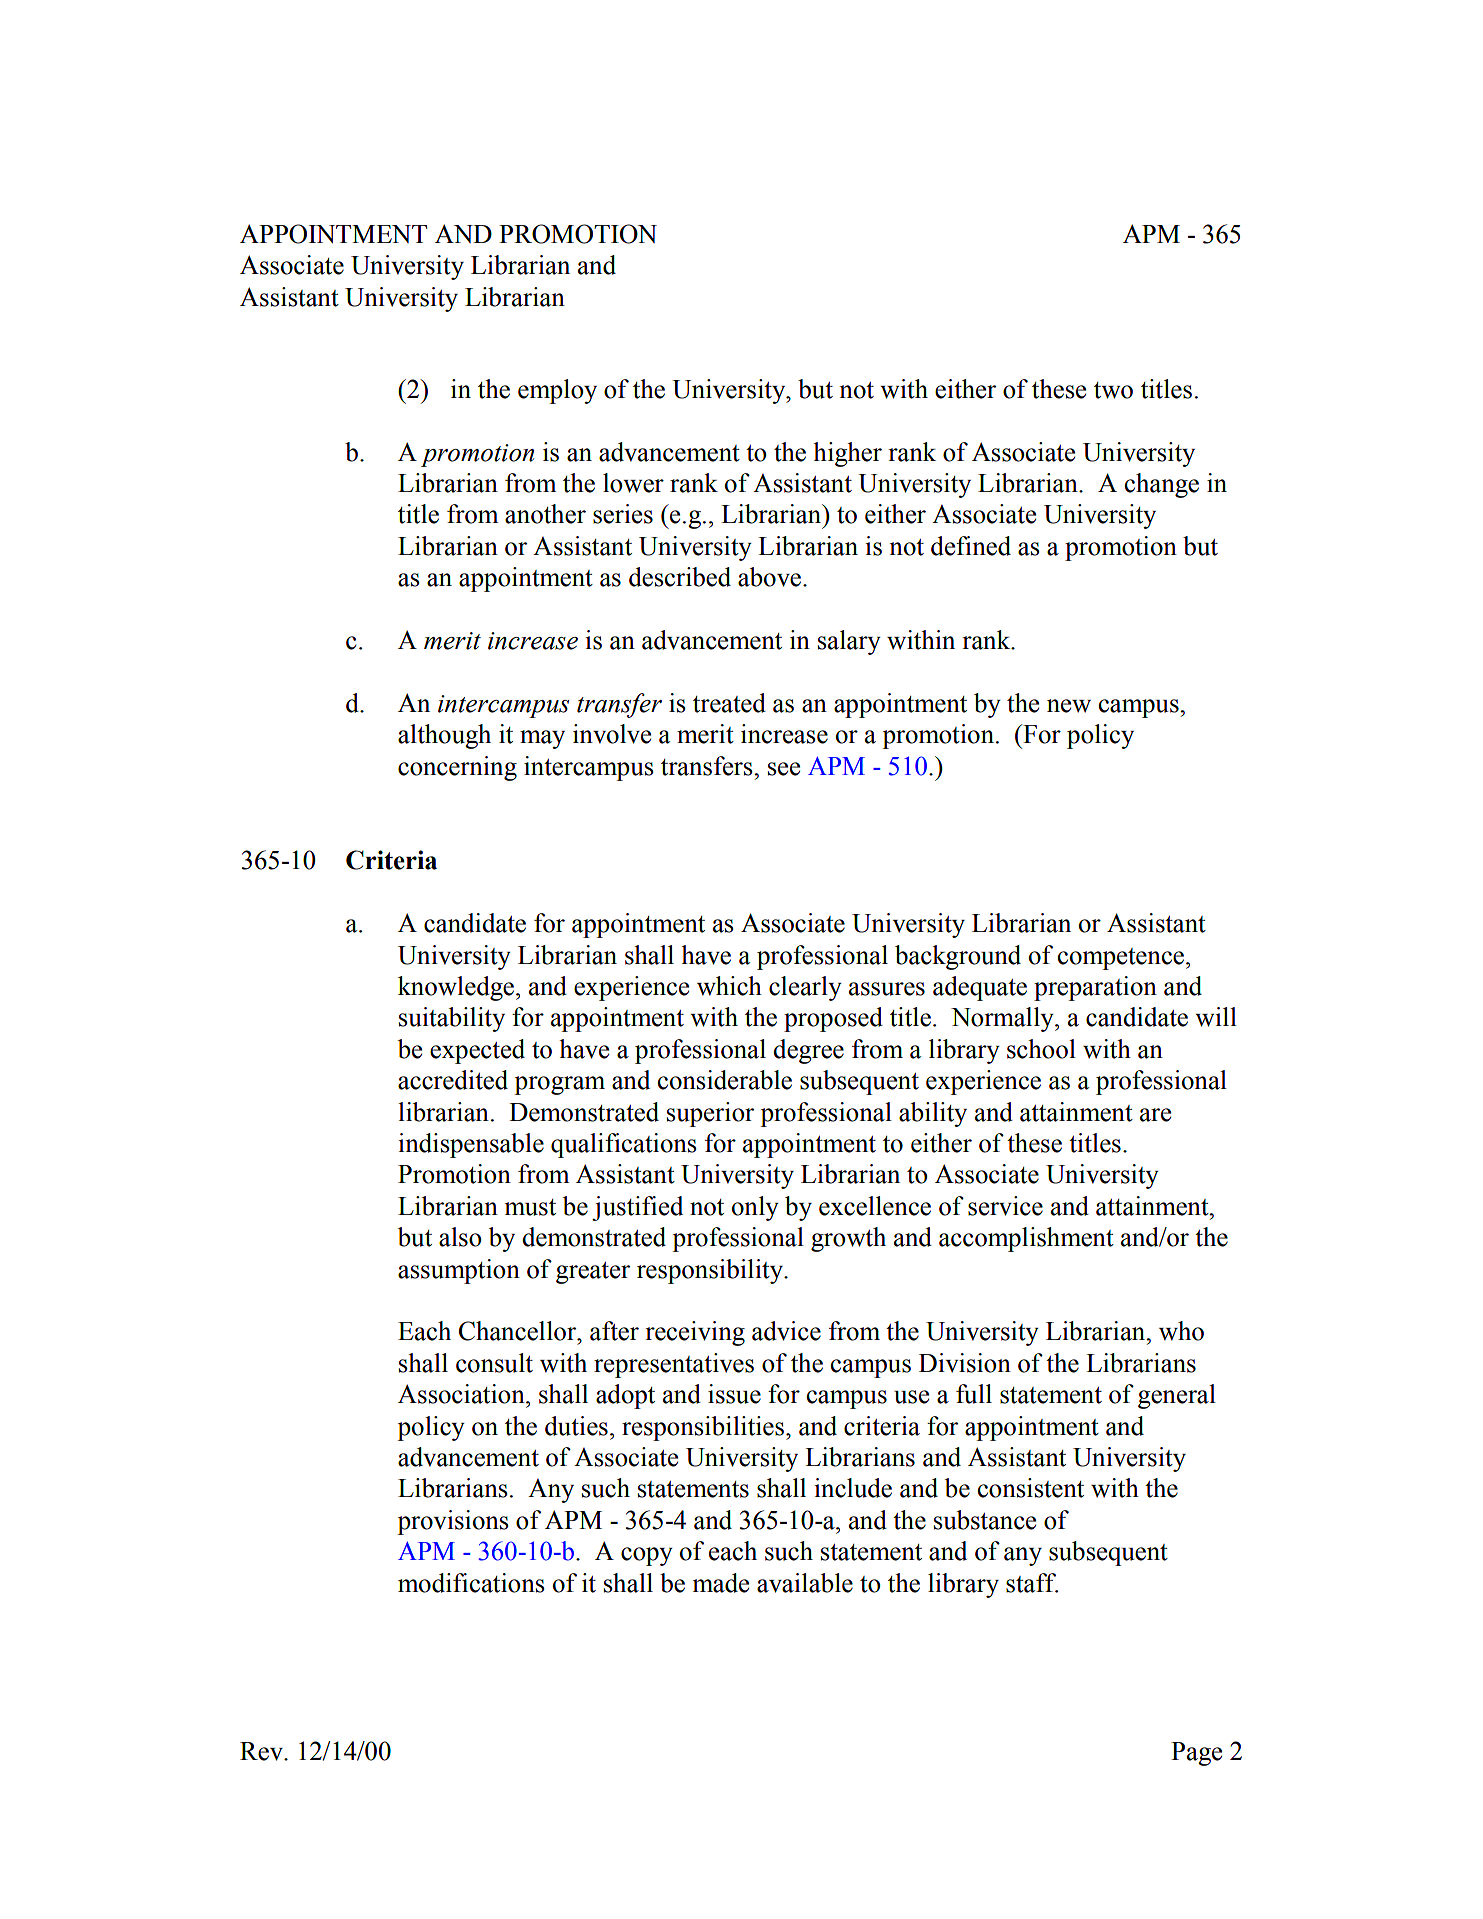  What do you see at coordinates (1113, 390) in the screenshot?
I see `two` at bounding box center [1113, 390].
